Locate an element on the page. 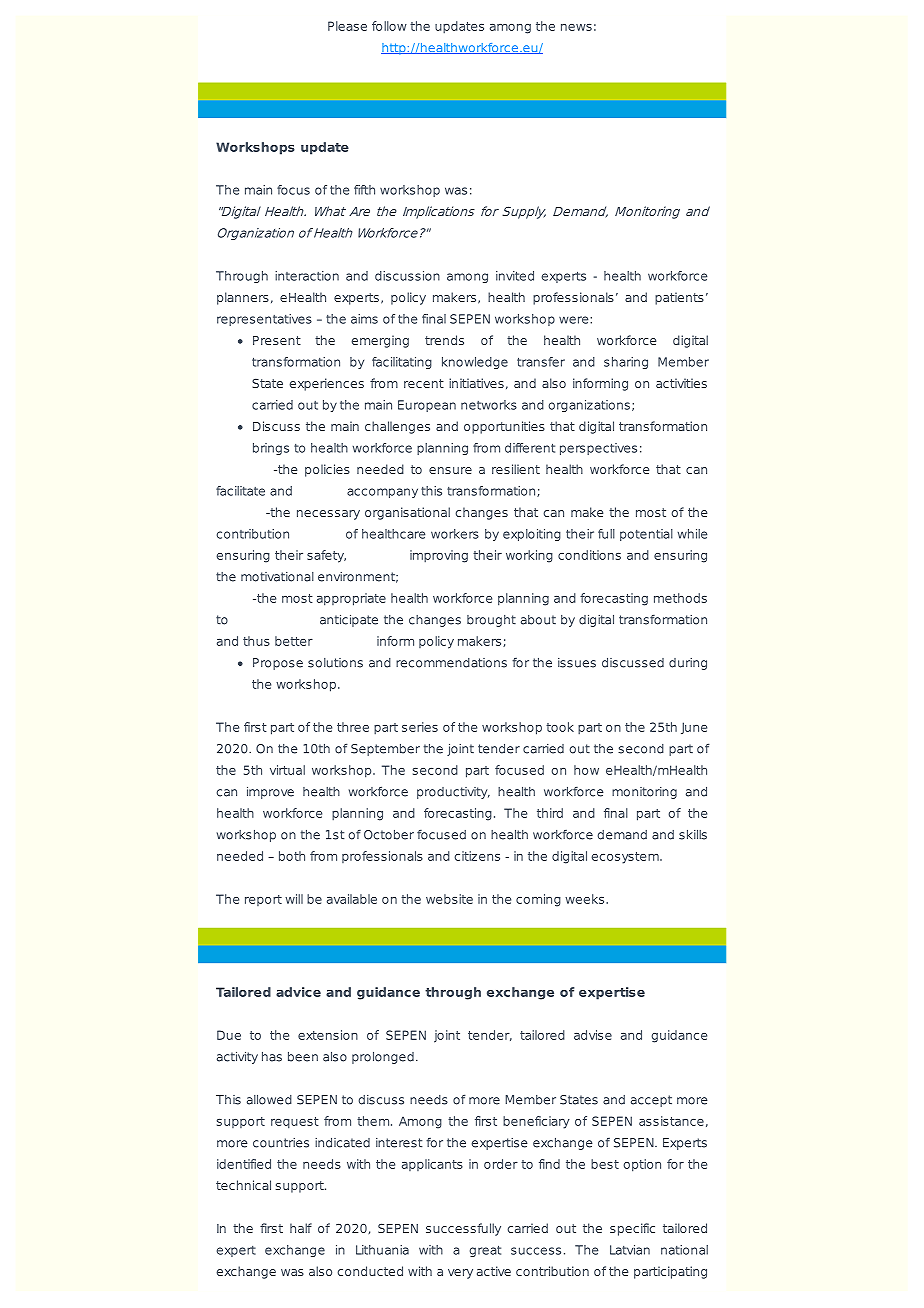 The height and width of the image is (1308, 924). follow is located at coordinates (389, 26).
